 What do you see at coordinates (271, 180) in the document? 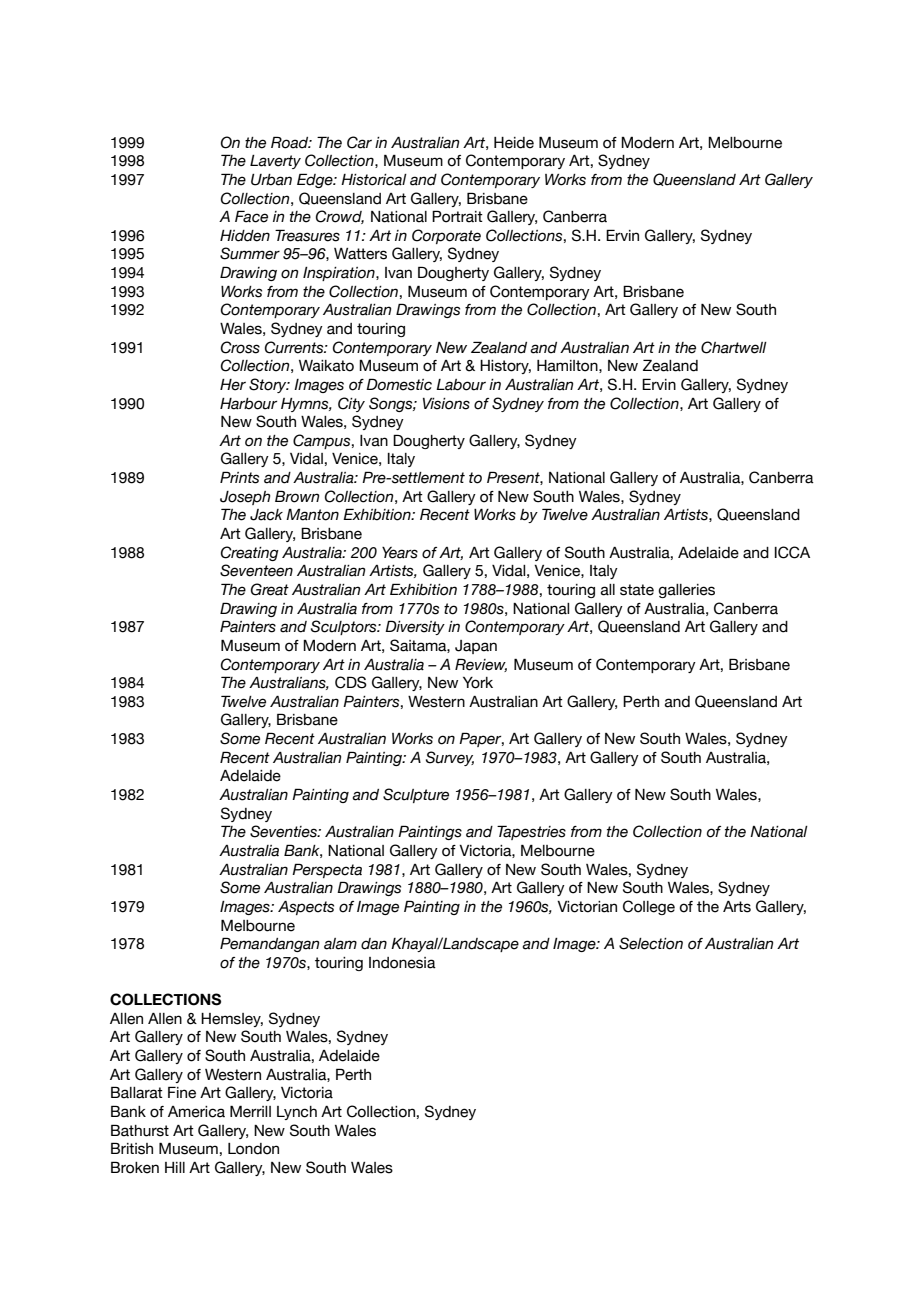
I see `Urban` at bounding box center [271, 180].
